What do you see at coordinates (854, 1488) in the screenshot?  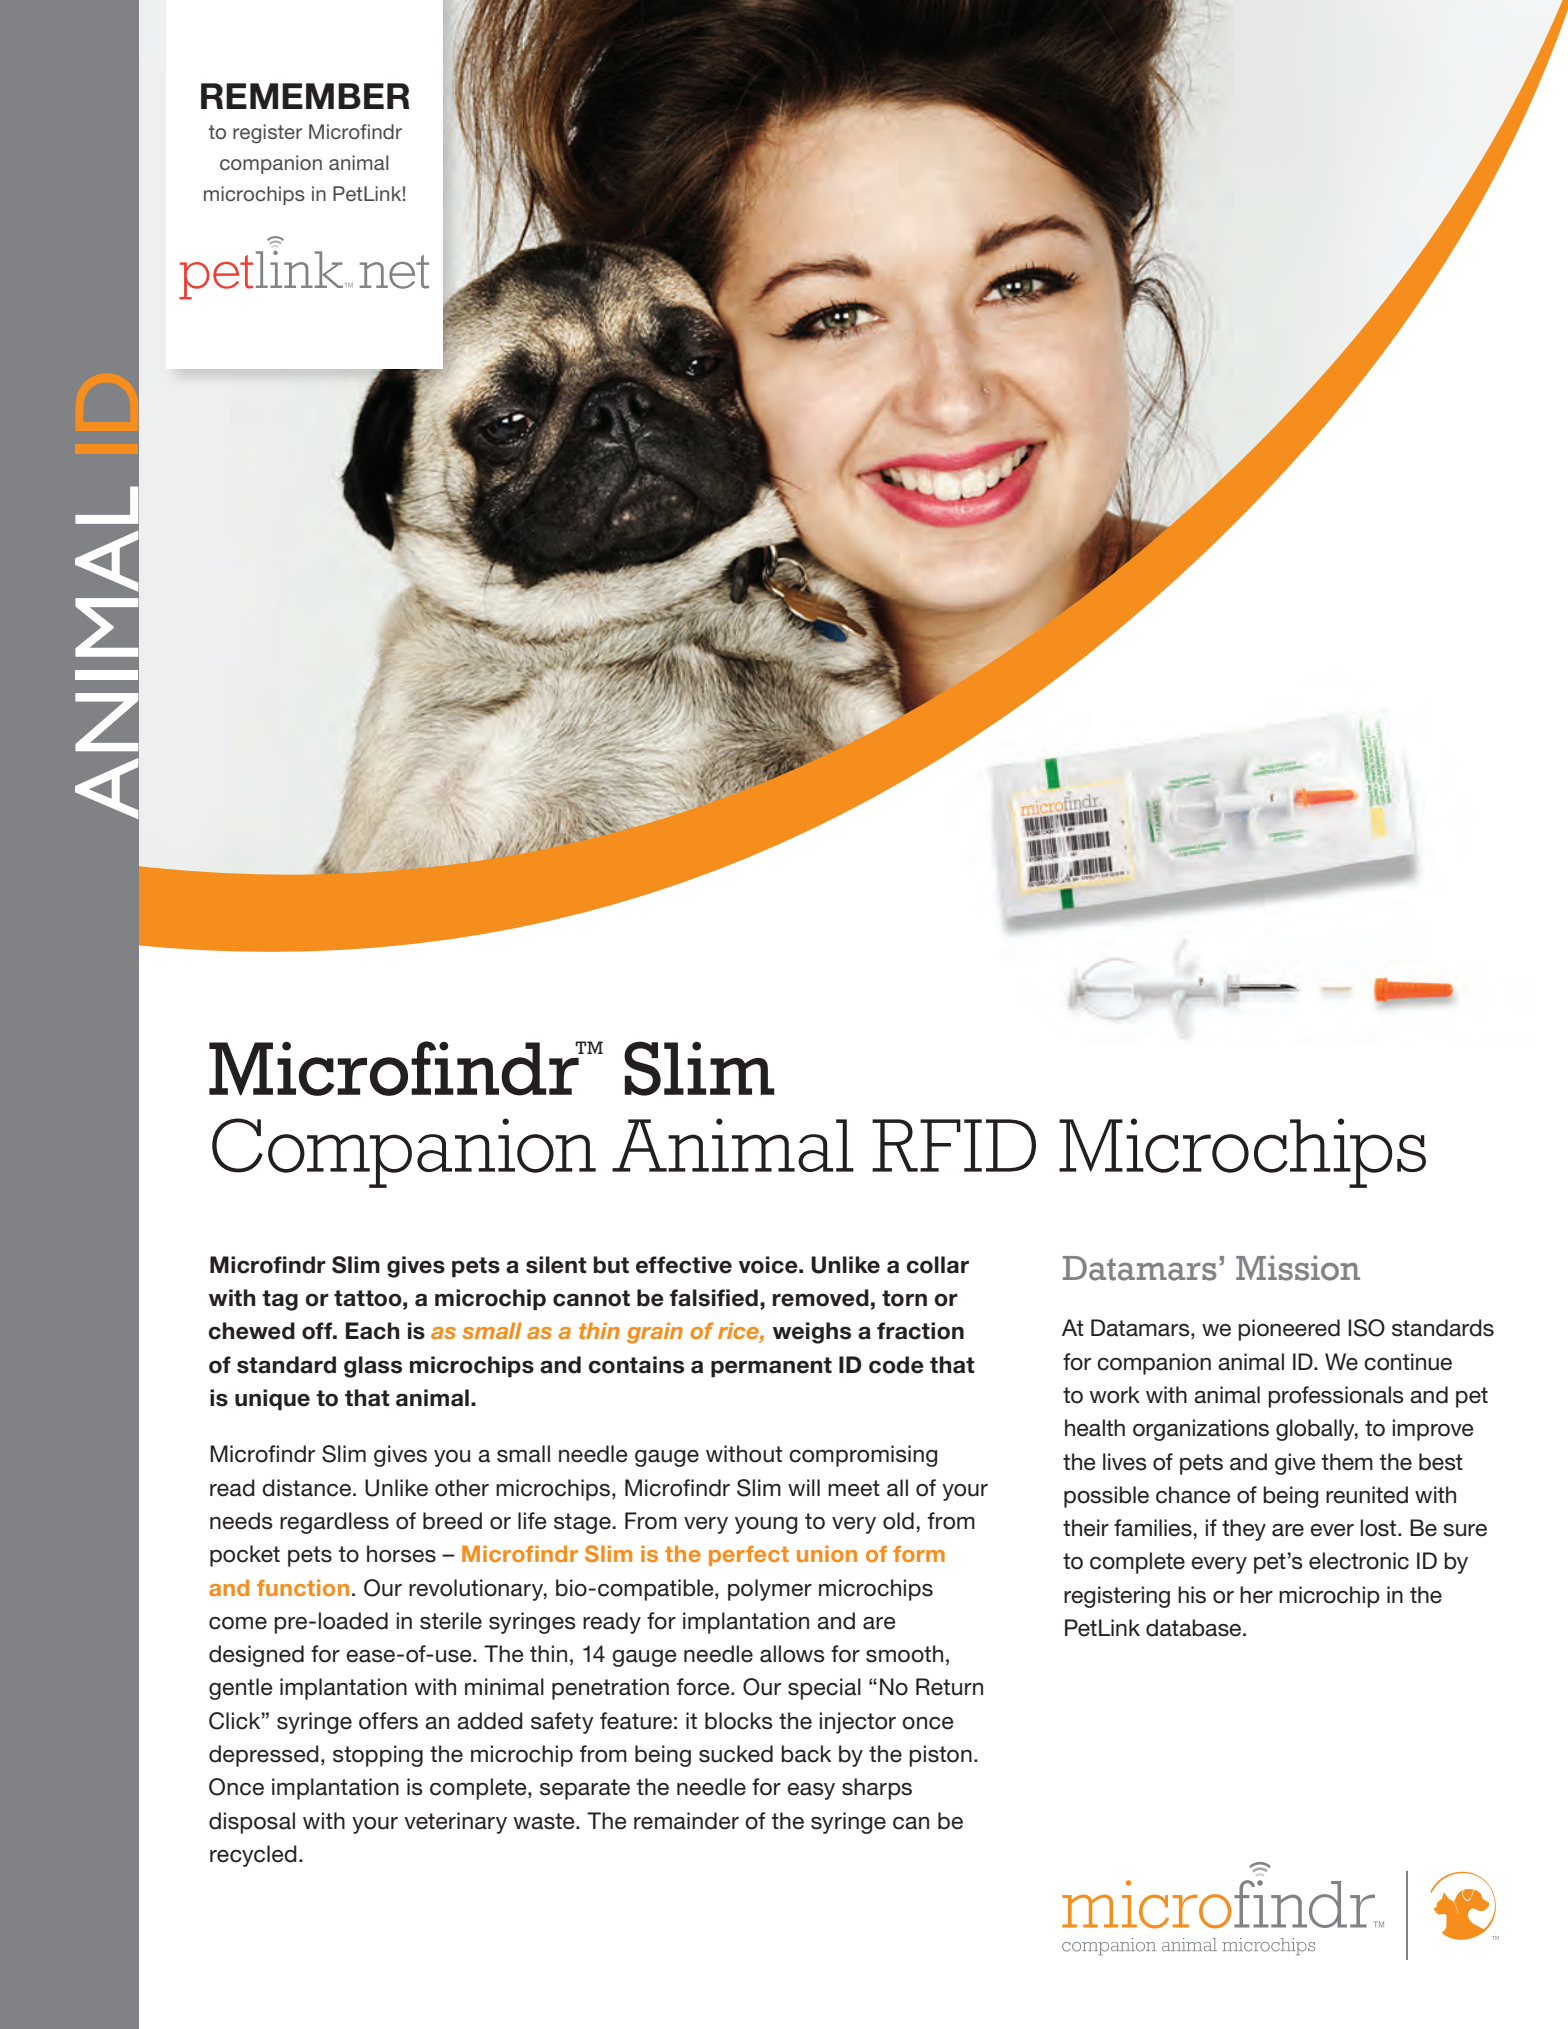 I see `meet` at bounding box center [854, 1488].
